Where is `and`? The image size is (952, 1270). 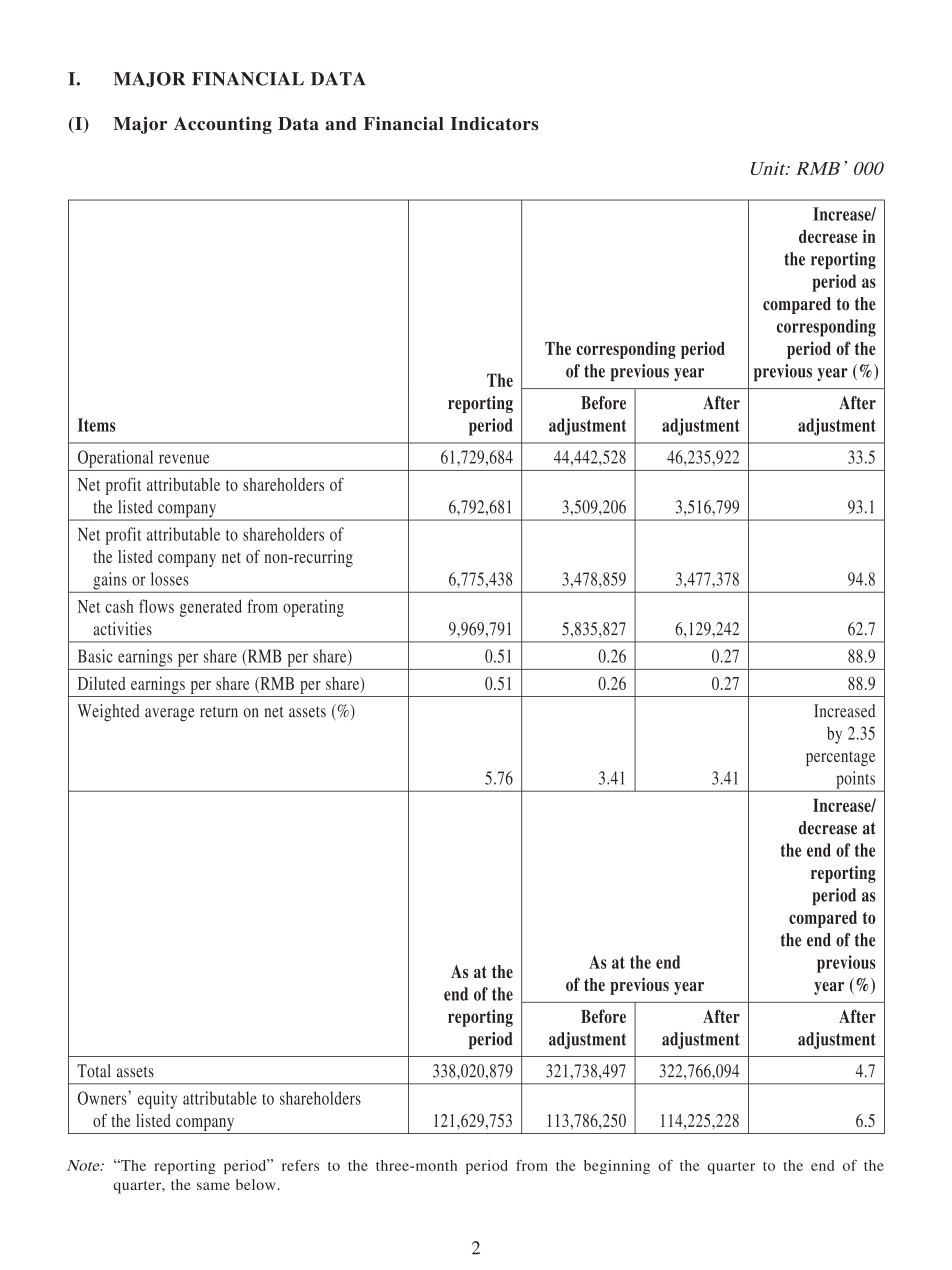 and is located at coordinates (341, 124).
